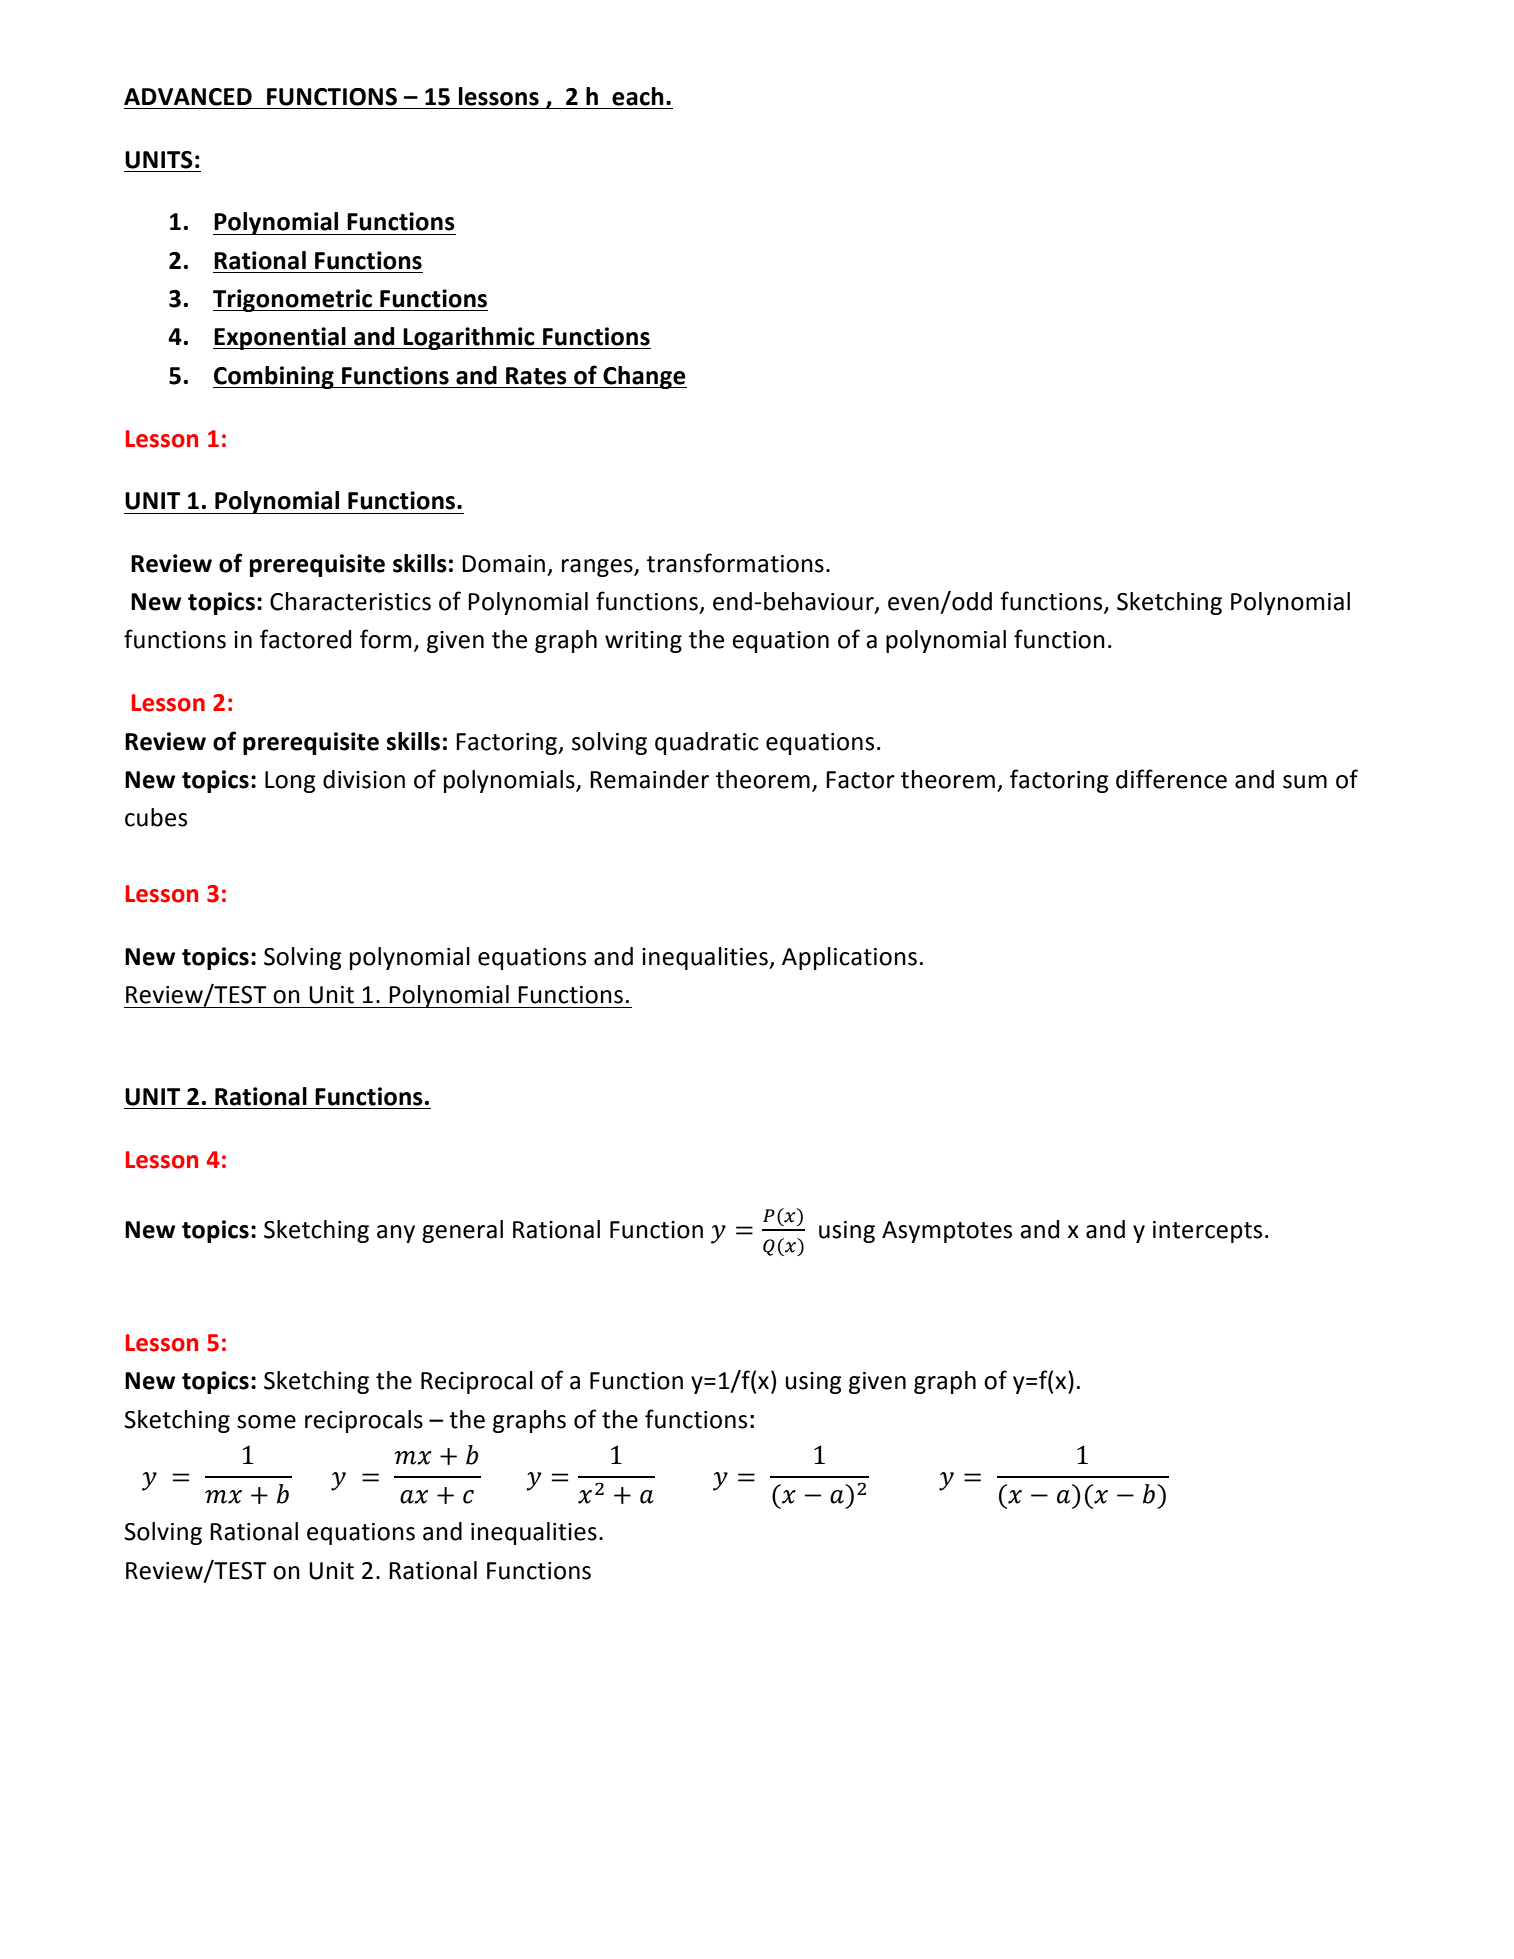  I want to click on cubes, so click(156, 817).
